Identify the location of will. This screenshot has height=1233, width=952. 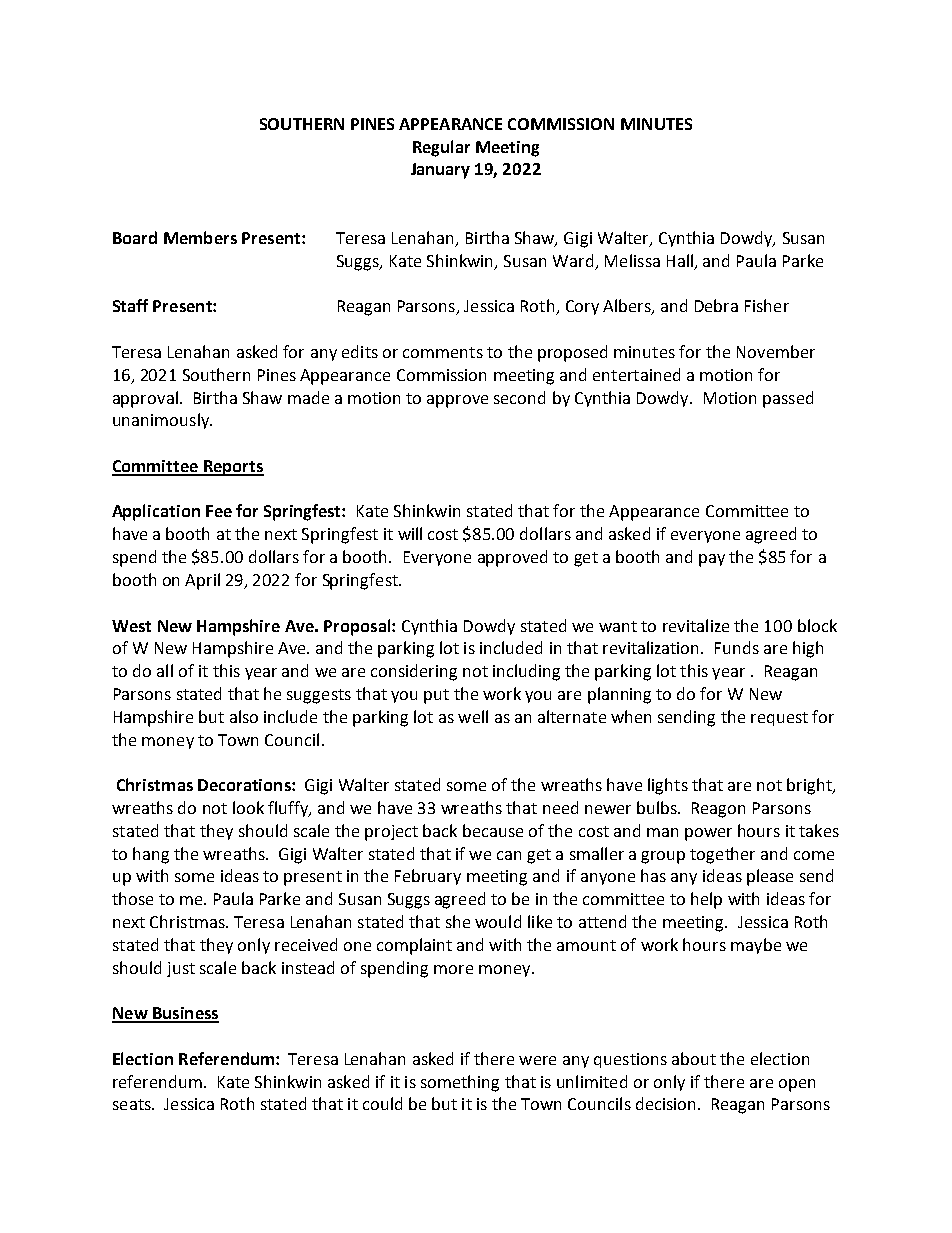
(410, 533).
